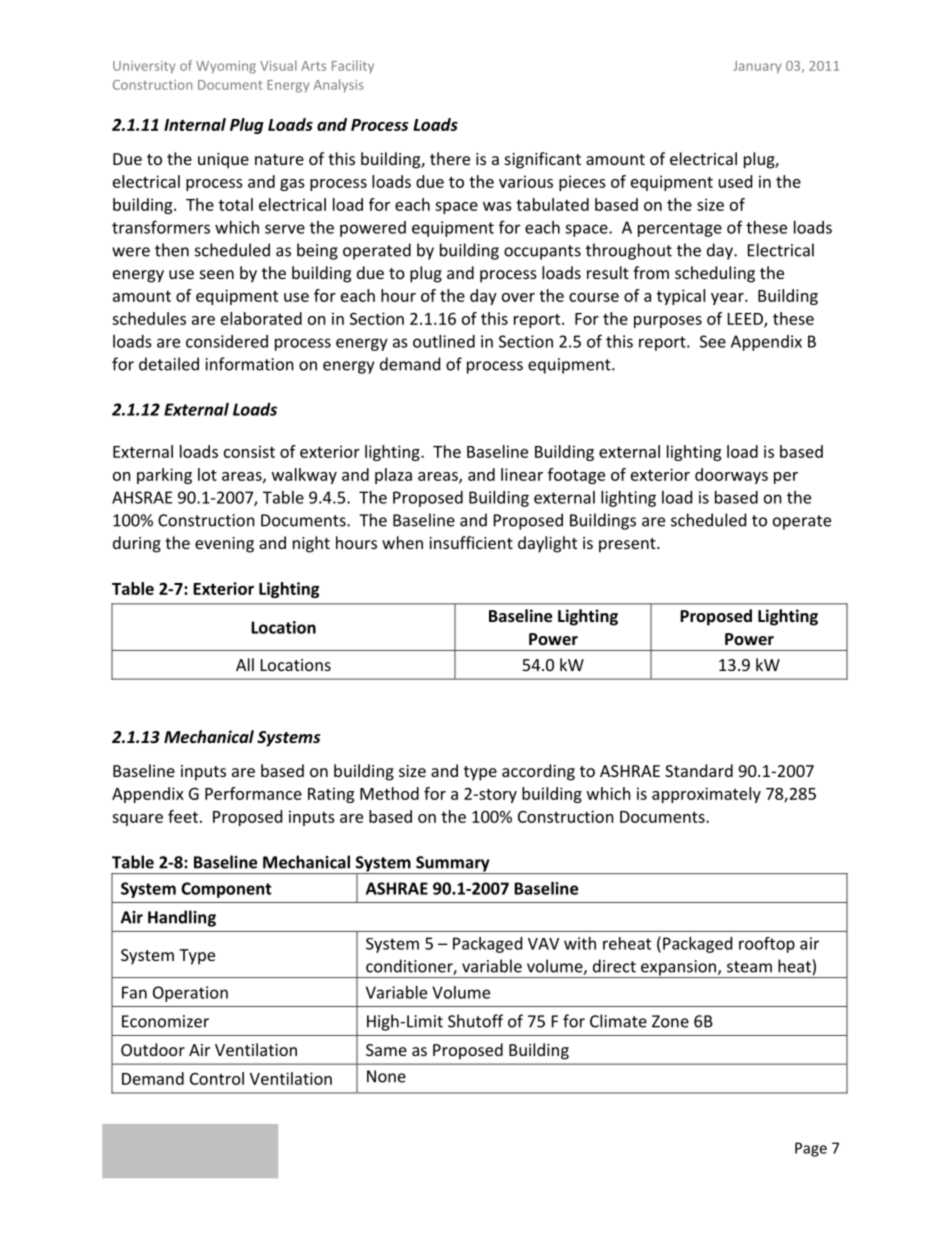 This screenshot has height=1233, width=952. What do you see at coordinates (757, 67) in the screenshot?
I see `January` at bounding box center [757, 67].
